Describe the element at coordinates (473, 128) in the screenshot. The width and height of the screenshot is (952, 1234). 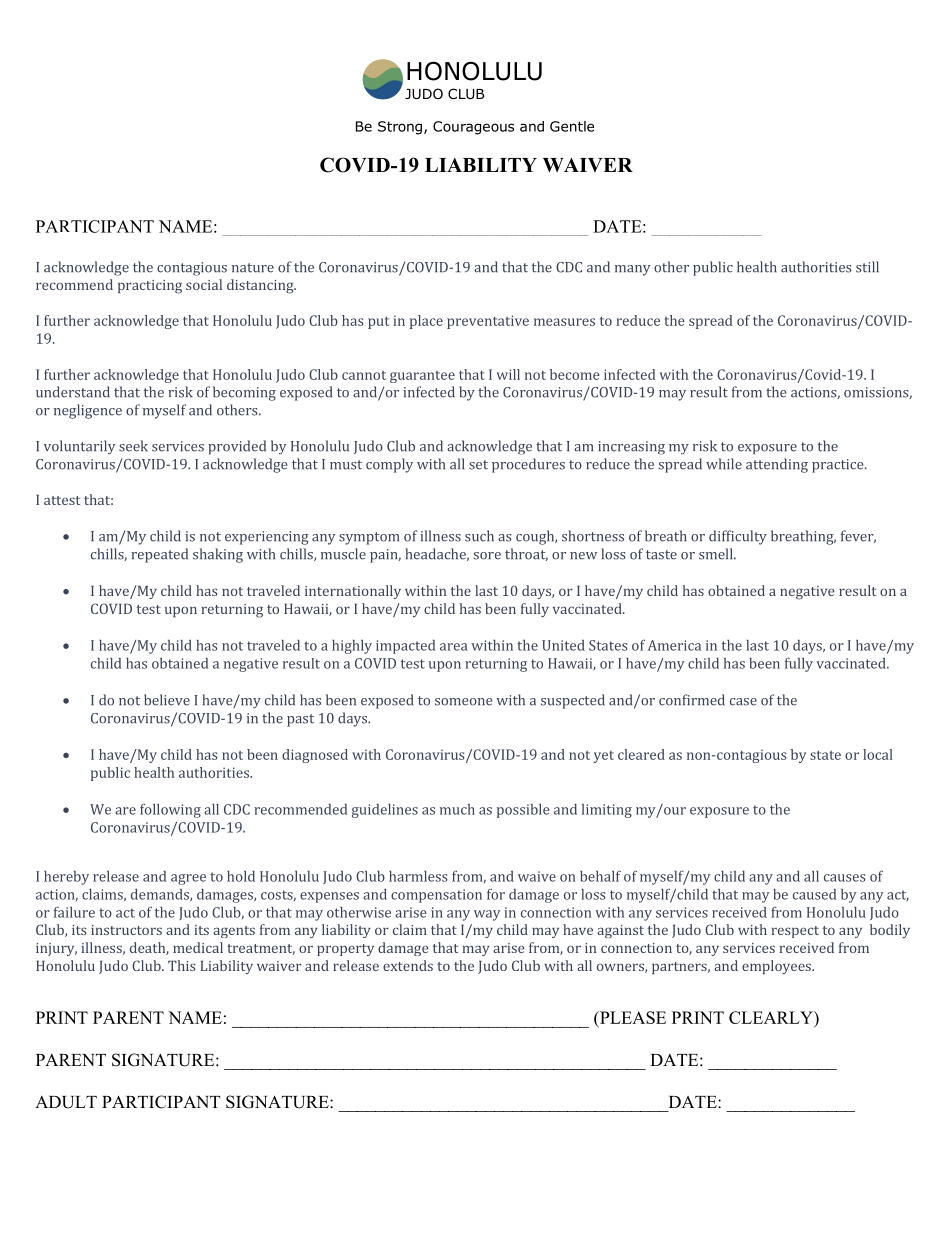
I see `Courageous` at that location.
